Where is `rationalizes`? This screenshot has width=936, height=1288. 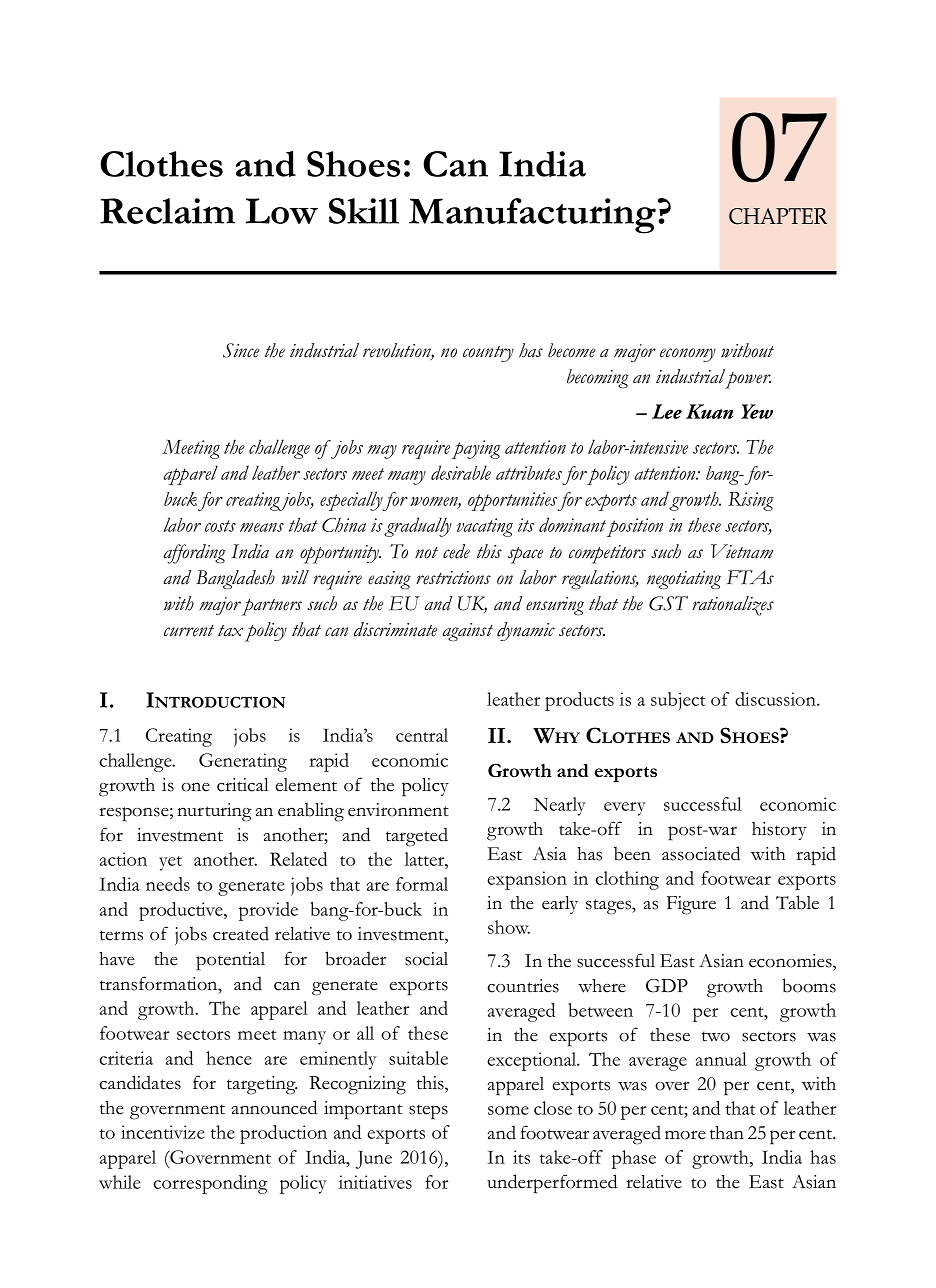 rationalizes is located at coordinates (733, 606).
